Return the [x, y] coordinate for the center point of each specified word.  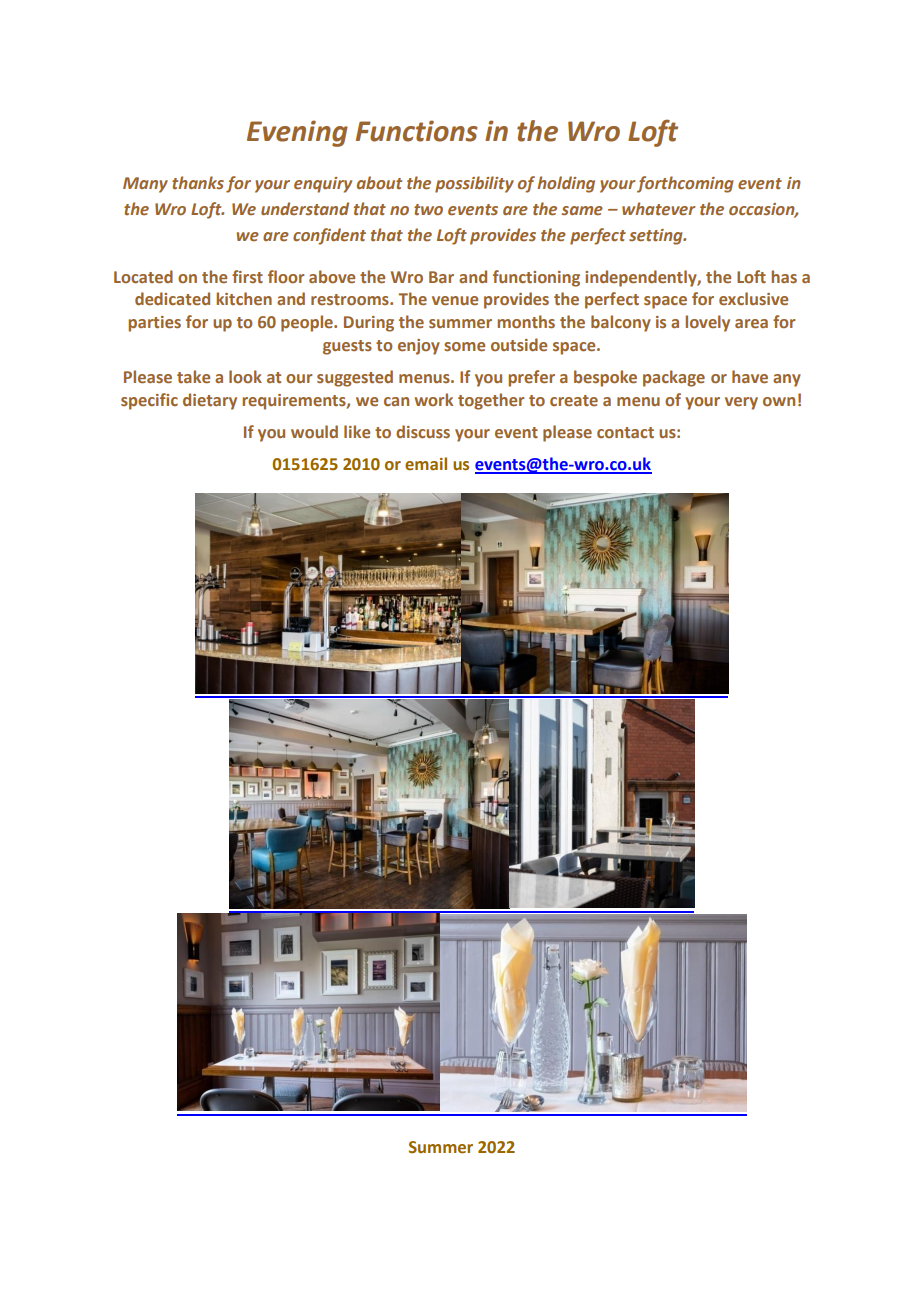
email [426, 464]
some [464, 346]
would [314, 431]
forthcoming [685, 184]
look [245, 376]
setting [657, 237]
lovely [707, 323]
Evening [297, 133]
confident [329, 236]
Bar [441, 277]
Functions [417, 131]
